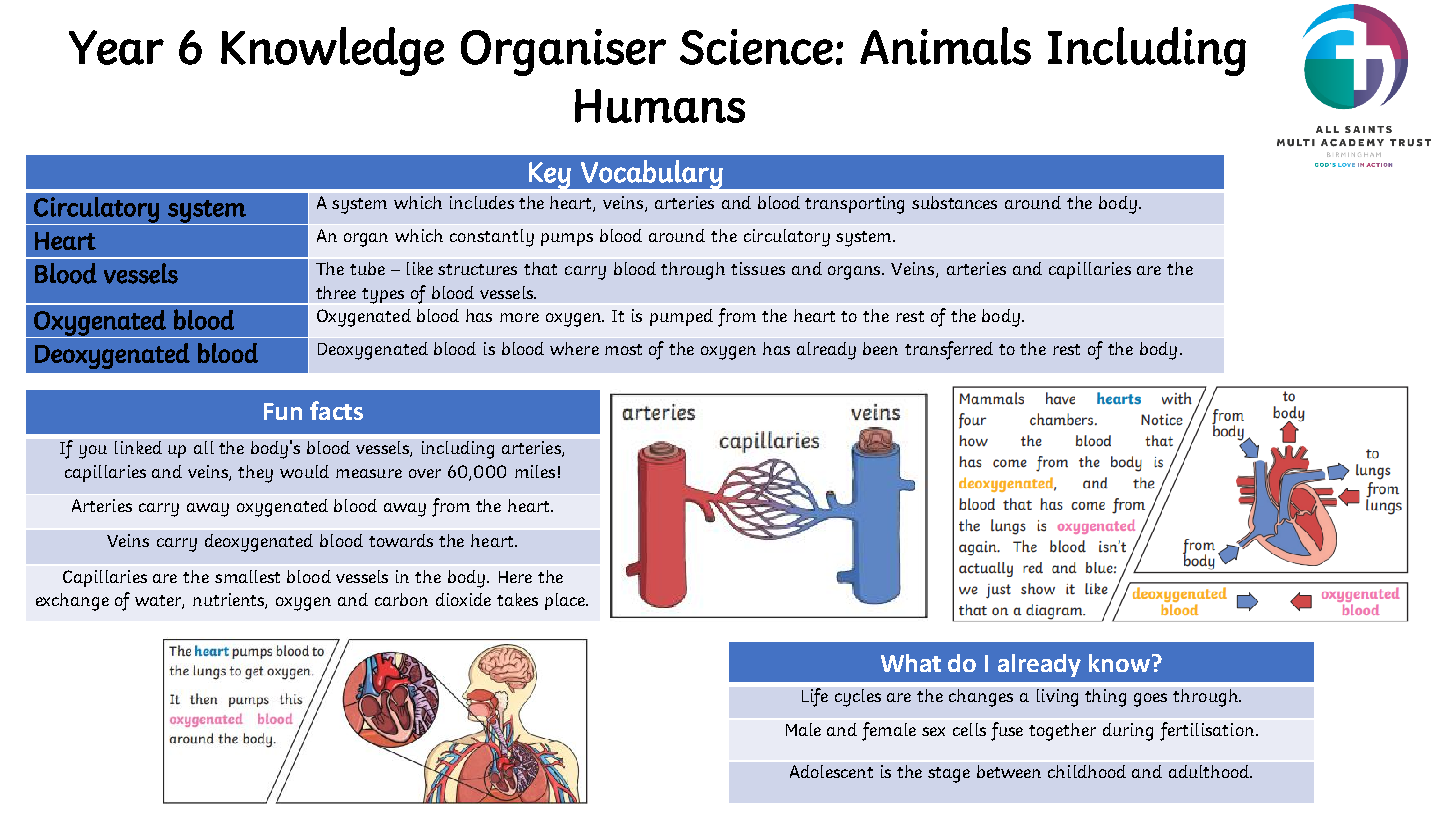 The image size is (1456, 819). I want to click on Adolescent, so click(831, 771).
